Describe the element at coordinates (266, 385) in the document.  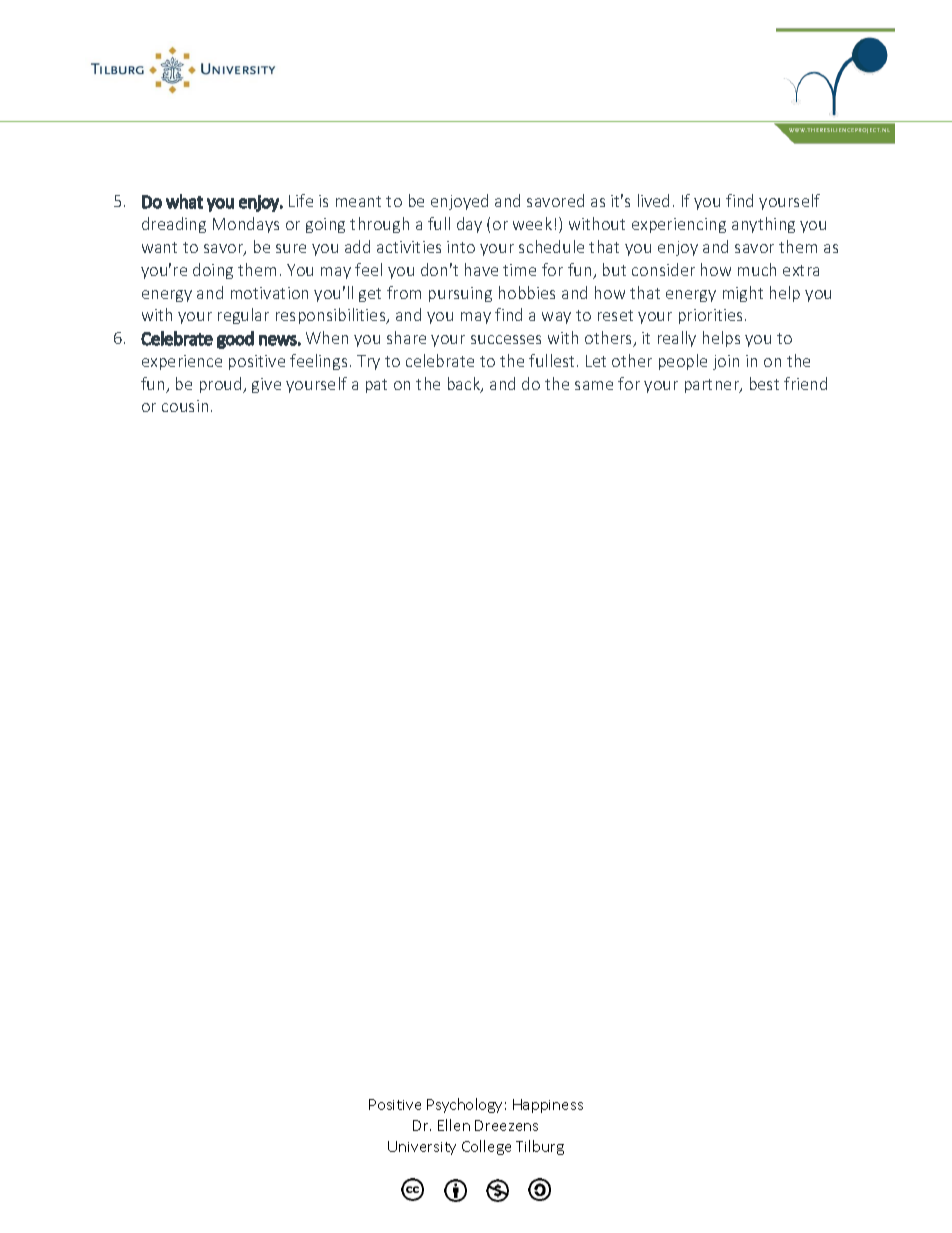
I see `give` at that location.
